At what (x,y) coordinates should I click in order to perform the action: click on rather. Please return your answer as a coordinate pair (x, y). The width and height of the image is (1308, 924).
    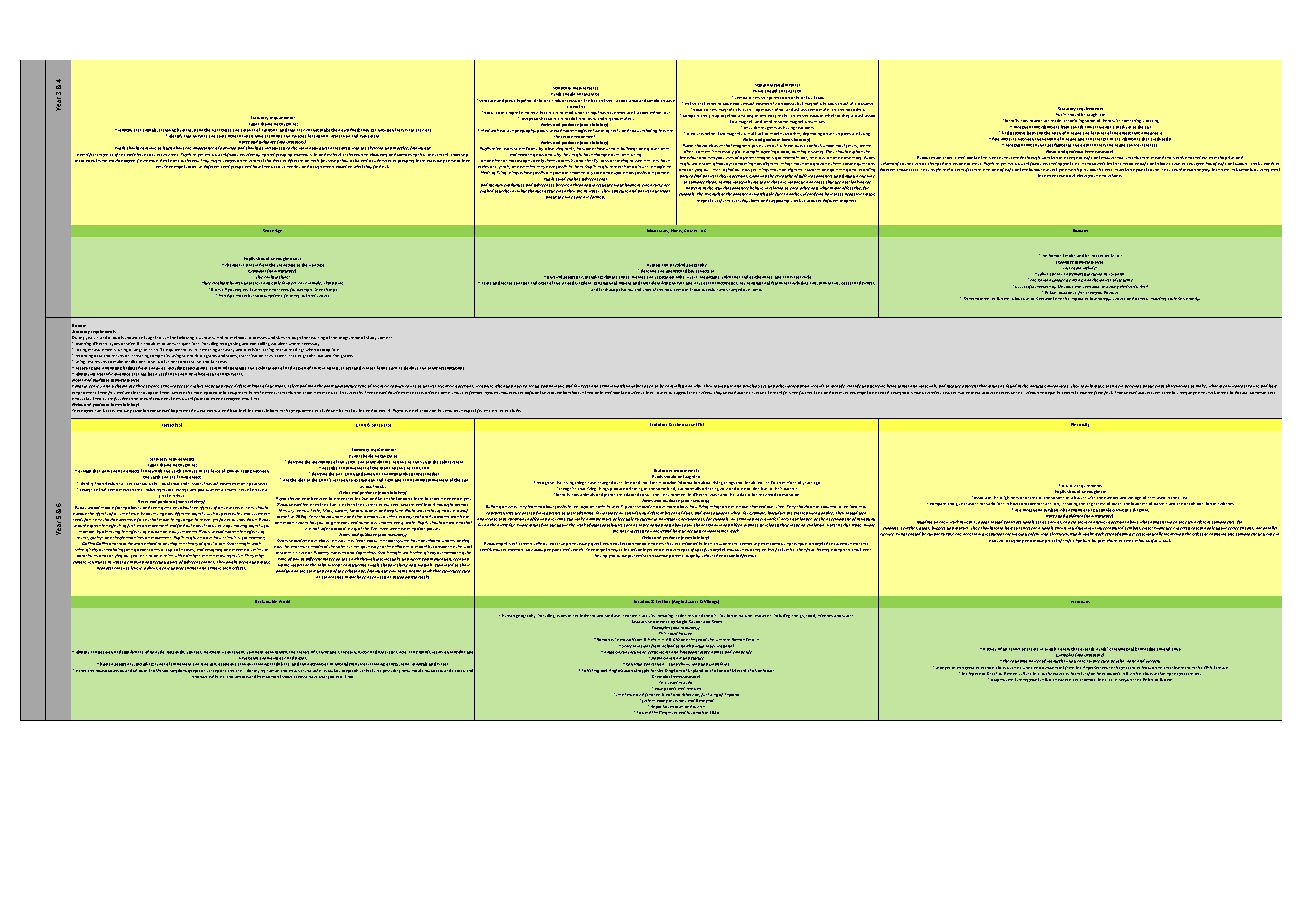
    Looking at the image, I should click on (789, 548).
